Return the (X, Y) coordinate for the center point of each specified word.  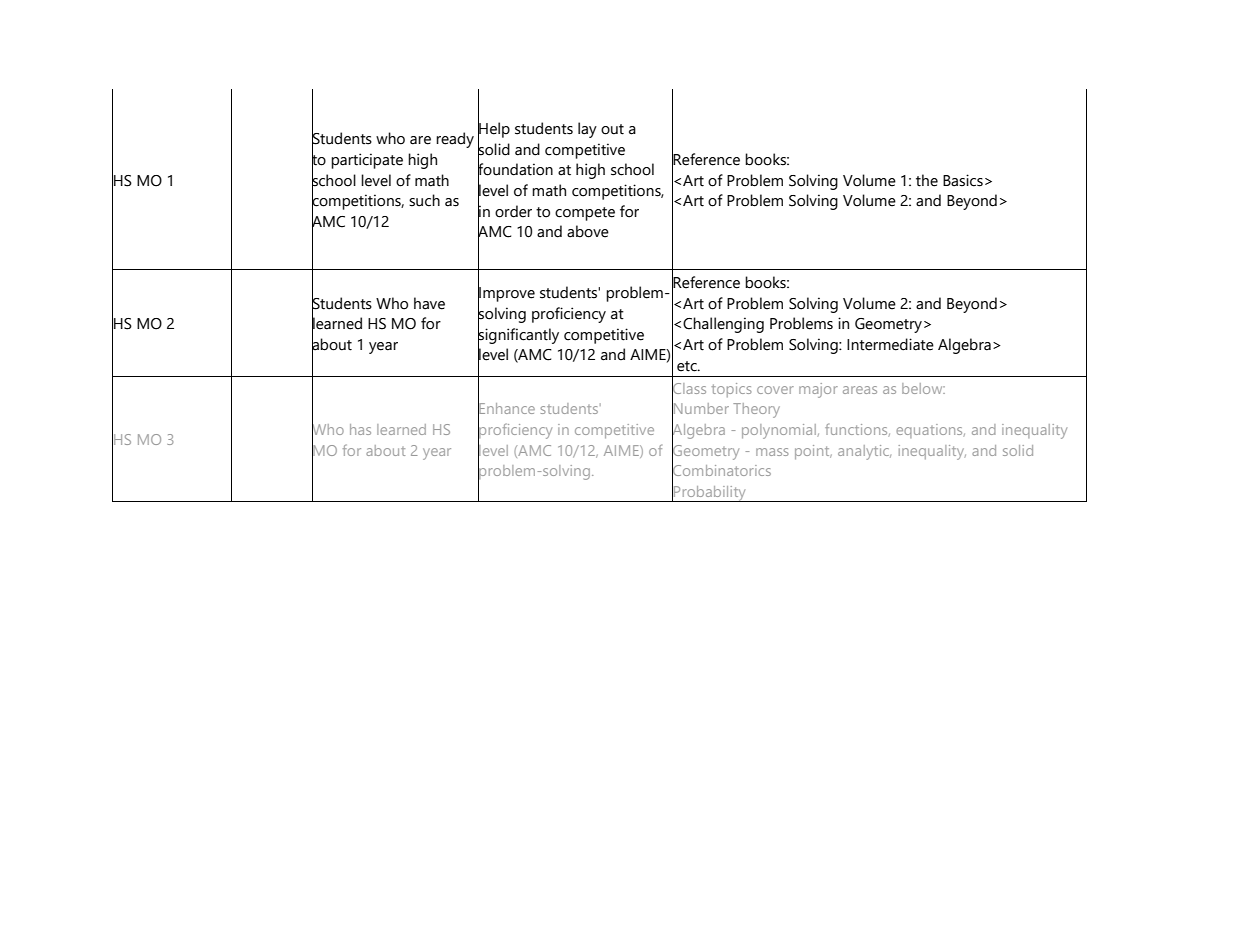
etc (688, 366)
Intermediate (890, 344)
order (513, 211)
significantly (518, 336)
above (588, 231)
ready (455, 140)
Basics (963, 180)
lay (587, 130)
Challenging (723, 325)
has (360, 429)
